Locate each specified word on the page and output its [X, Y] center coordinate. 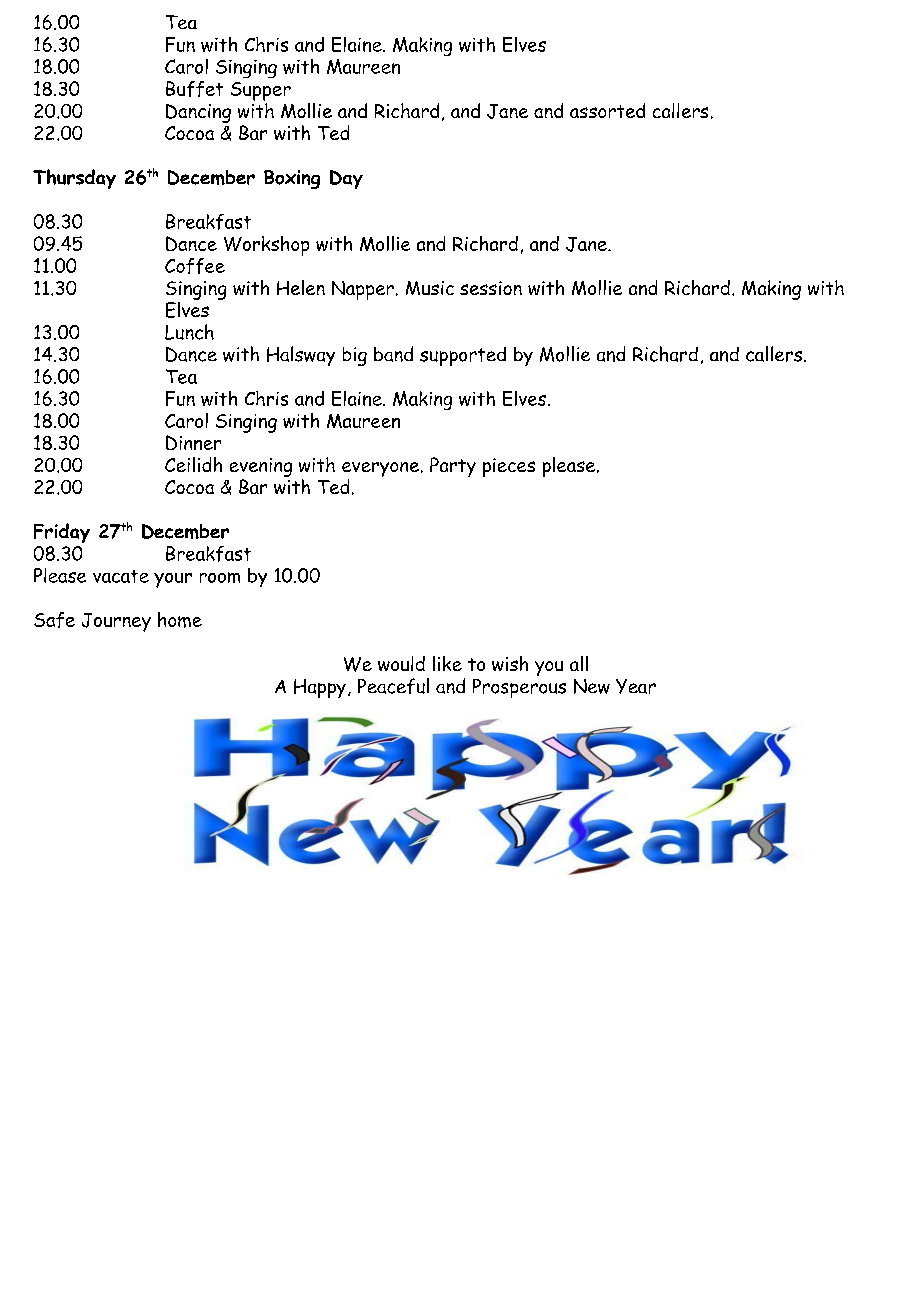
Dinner [193, 442]
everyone [380, 469]
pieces [509, 467]
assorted [607, 110]
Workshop [266, 246]
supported [463, 356]
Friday [62, 533]
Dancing [198, 113]
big [355, 356]
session [491, 288]
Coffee [195, 266]
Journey [116, 622]
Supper [261, 91]
